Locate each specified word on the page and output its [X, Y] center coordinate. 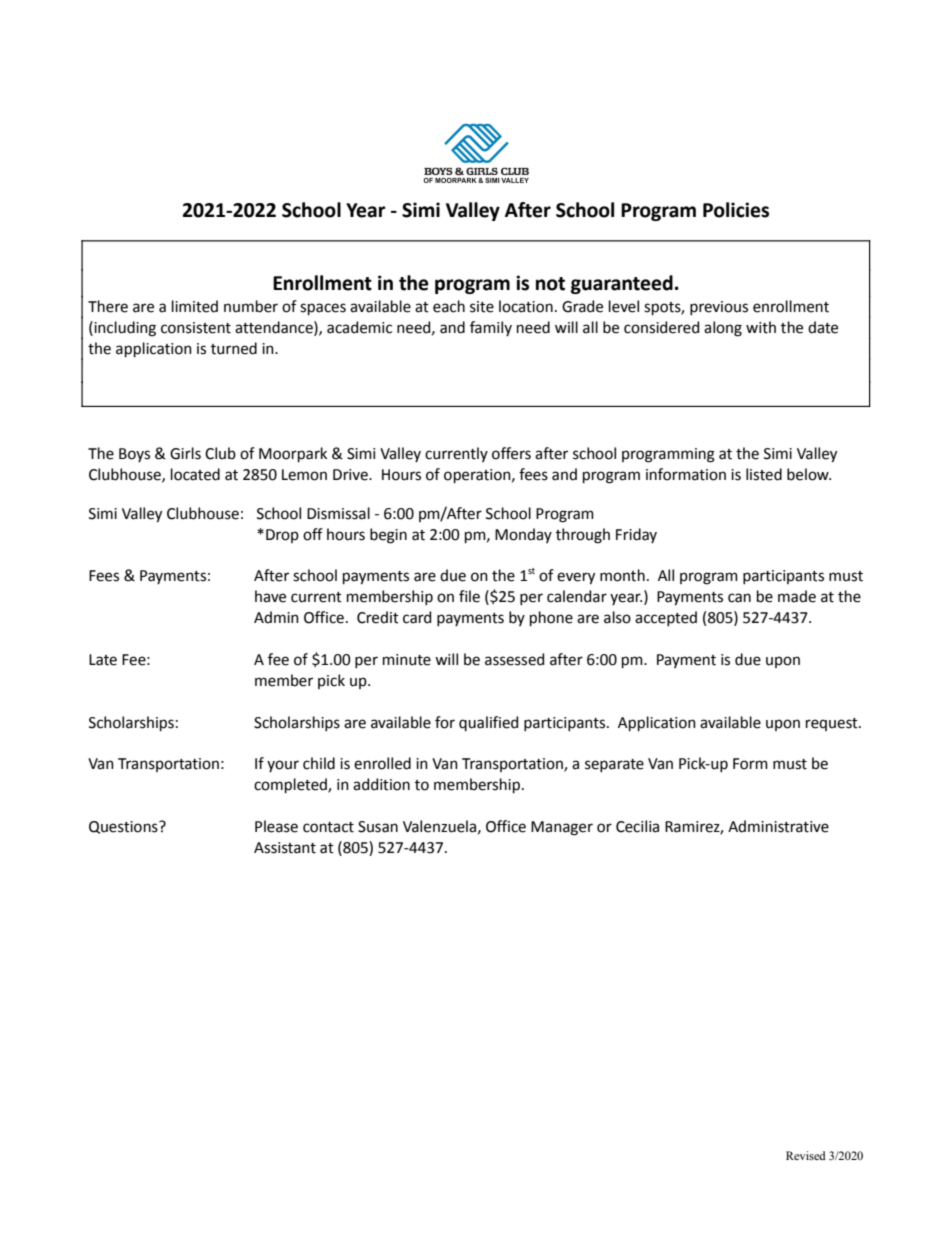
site [482, 307]
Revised [806, 1155]
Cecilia [637, 826]
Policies [736, 210]
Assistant [285, 848]
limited [195, 306]
